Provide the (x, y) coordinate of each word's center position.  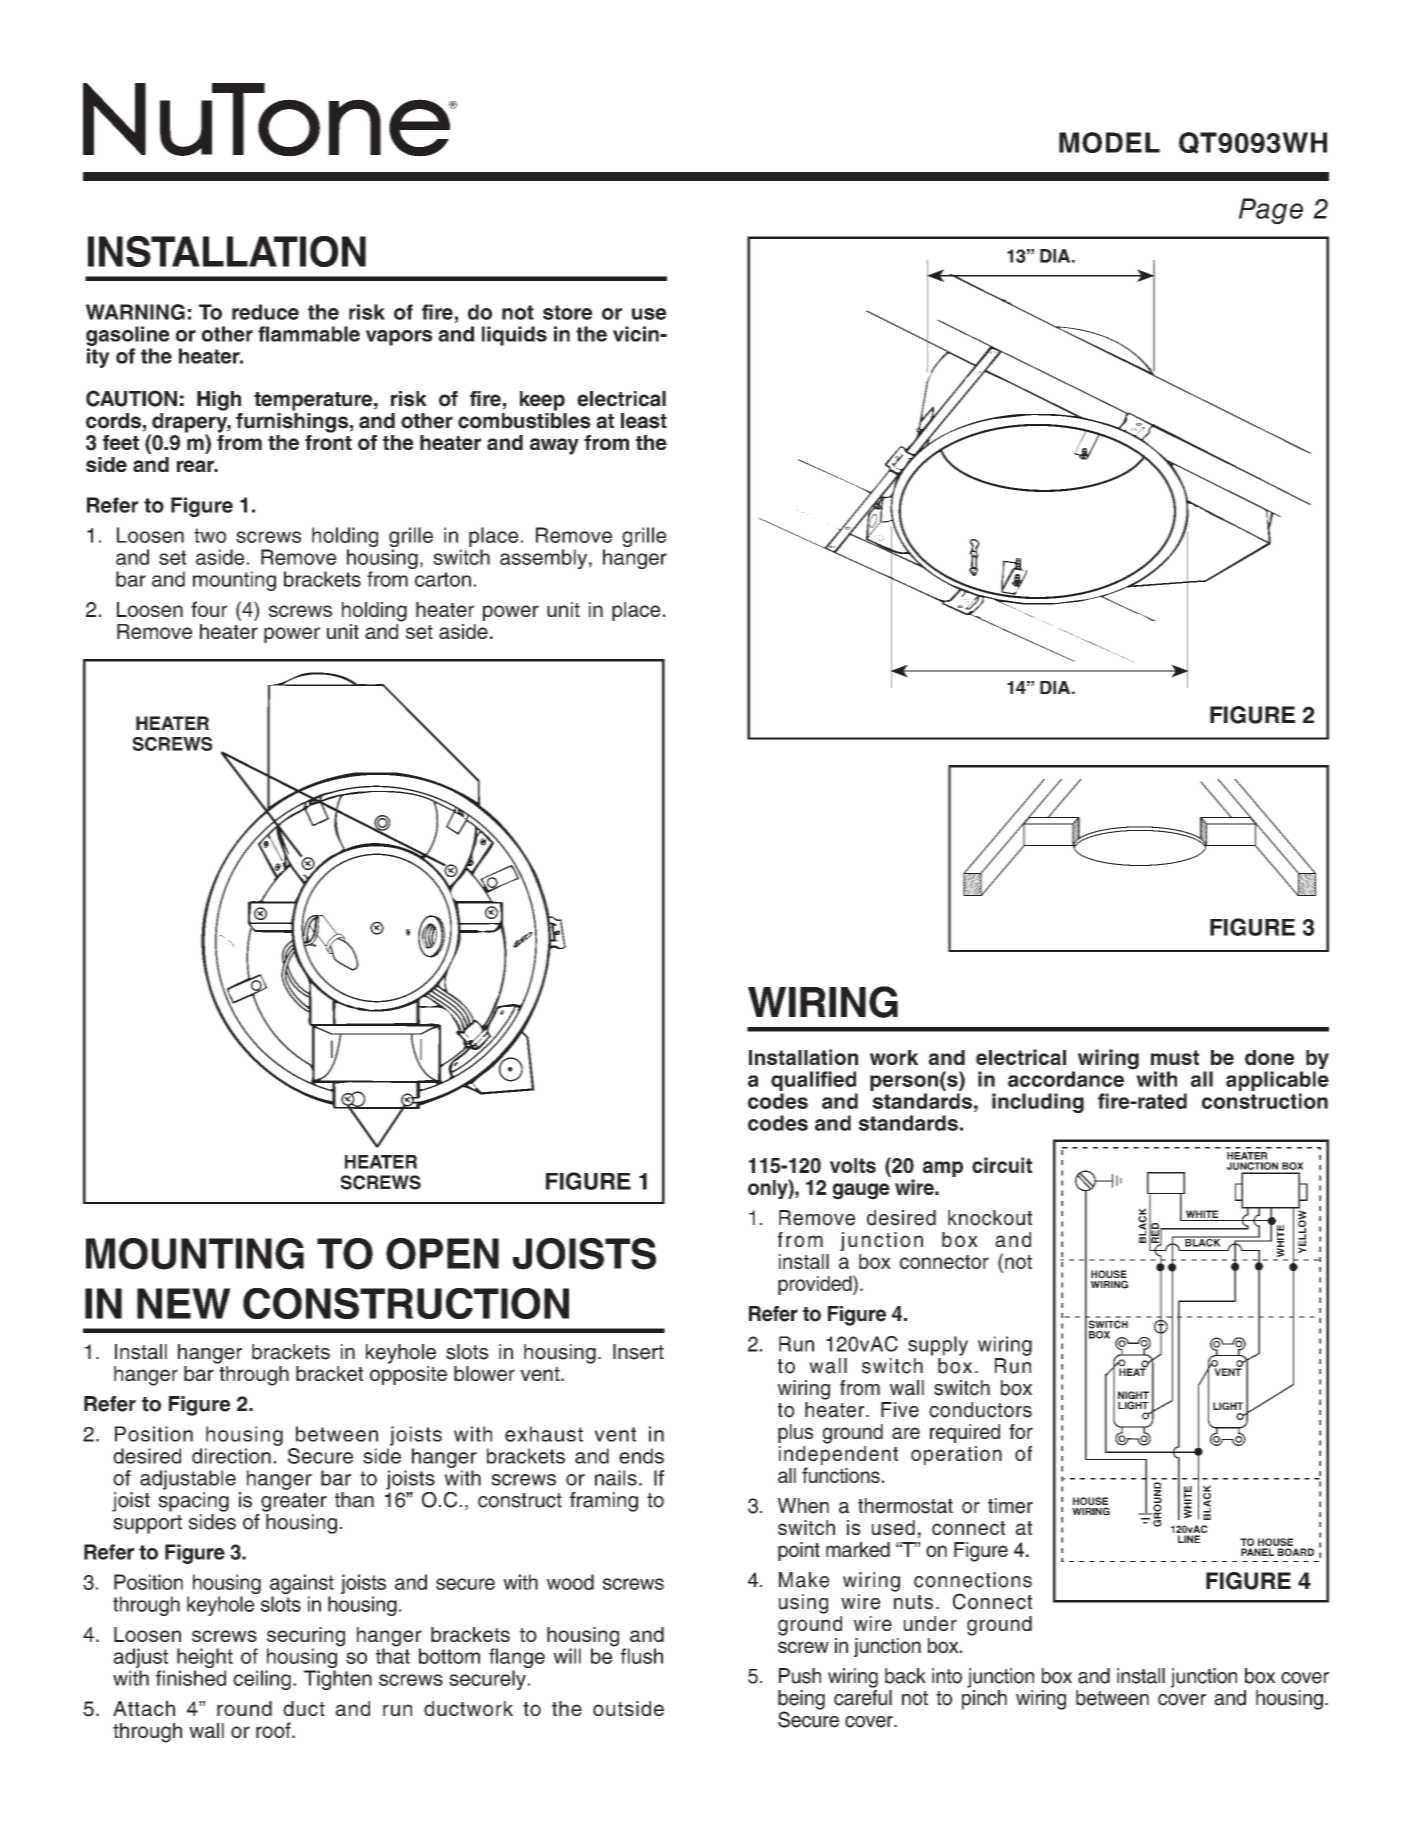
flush (642, 1656)
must (1175, 1057)
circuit (1002, 1165)
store (567, 312)
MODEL (1109, 142)
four (209, 609)
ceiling (262, 1680)
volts (853, 1165)
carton (443, 579)
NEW (184, 1303)
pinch (984, 1700)
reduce (265, 312)
